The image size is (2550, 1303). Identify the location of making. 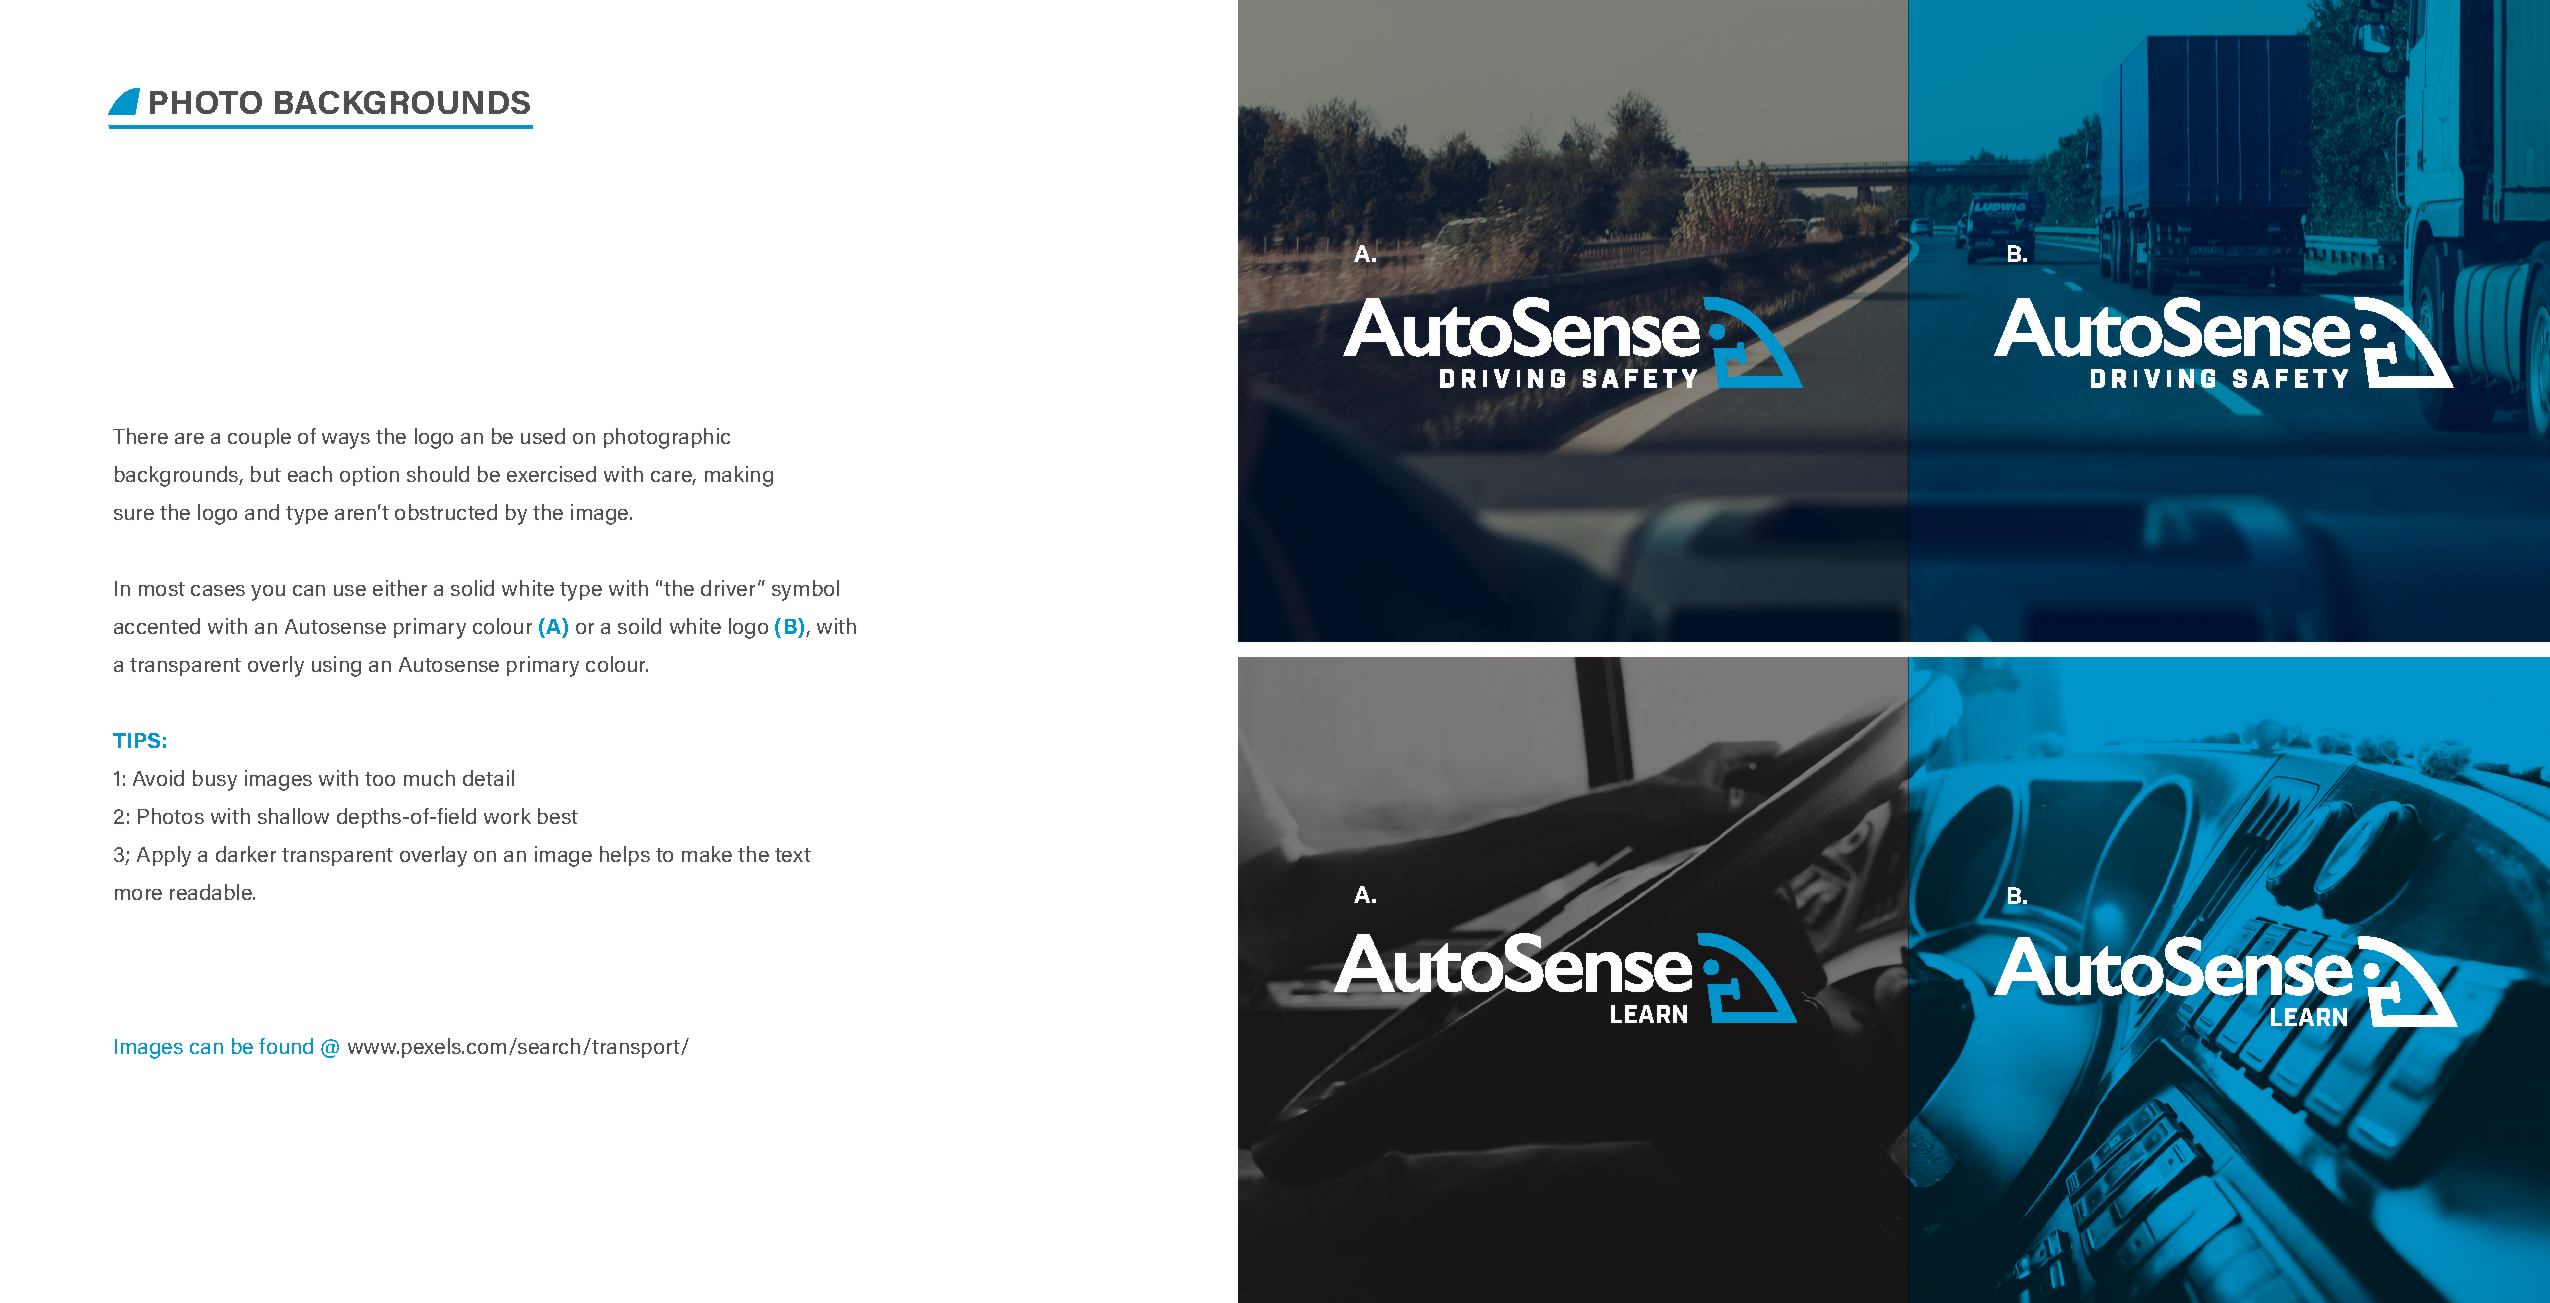
(739, 476).
